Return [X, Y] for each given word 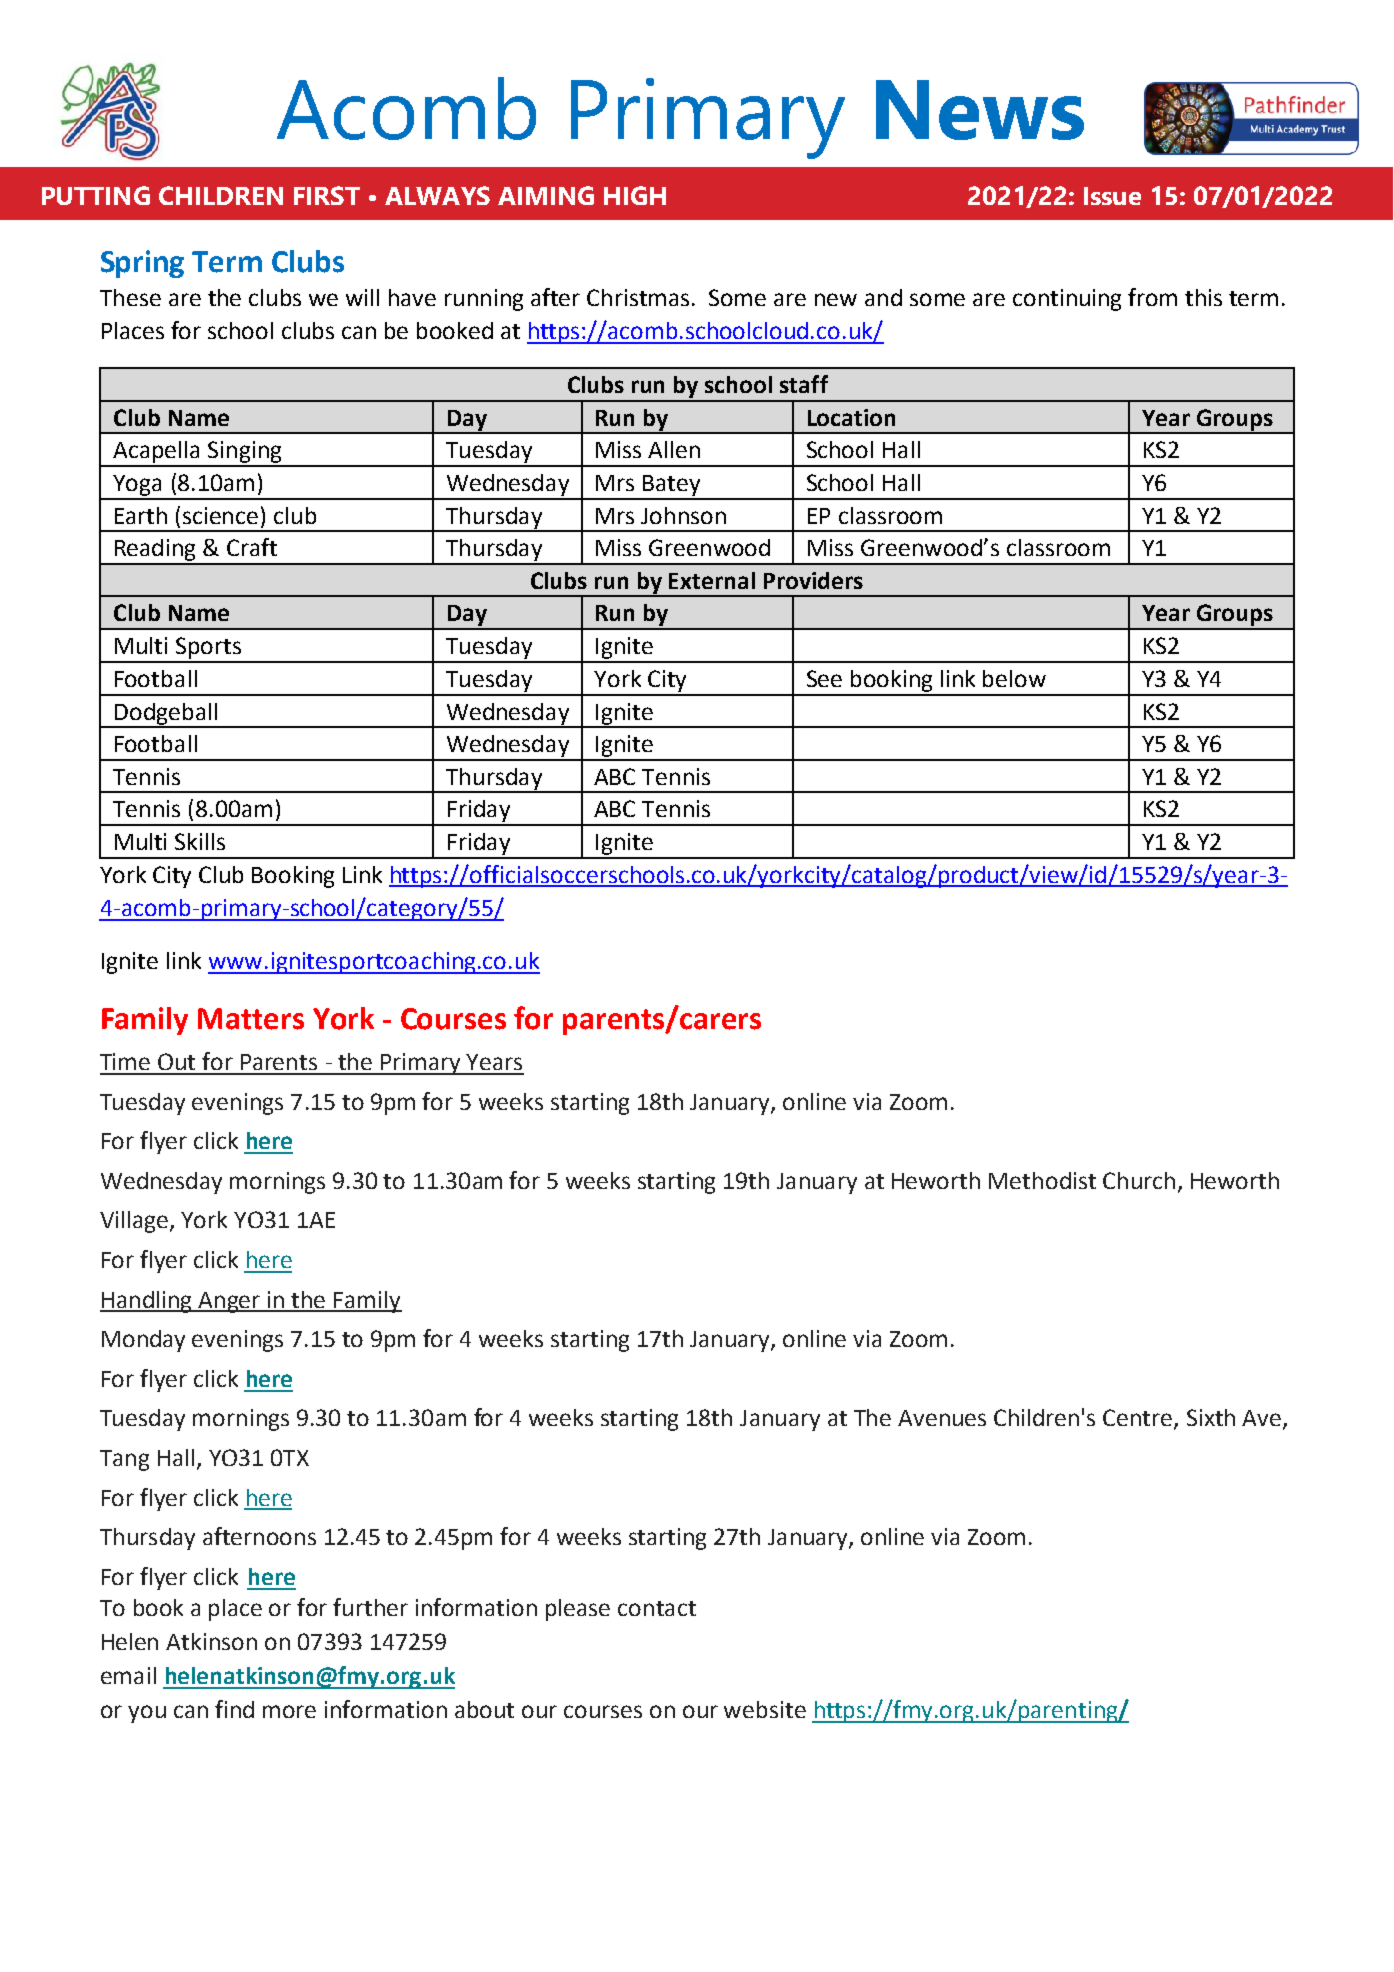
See [824, 678]
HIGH [635, 195]
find [234, 1709]
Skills [200, 841]
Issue [1112, 196]
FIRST [327, 195]
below [1014, 678]
